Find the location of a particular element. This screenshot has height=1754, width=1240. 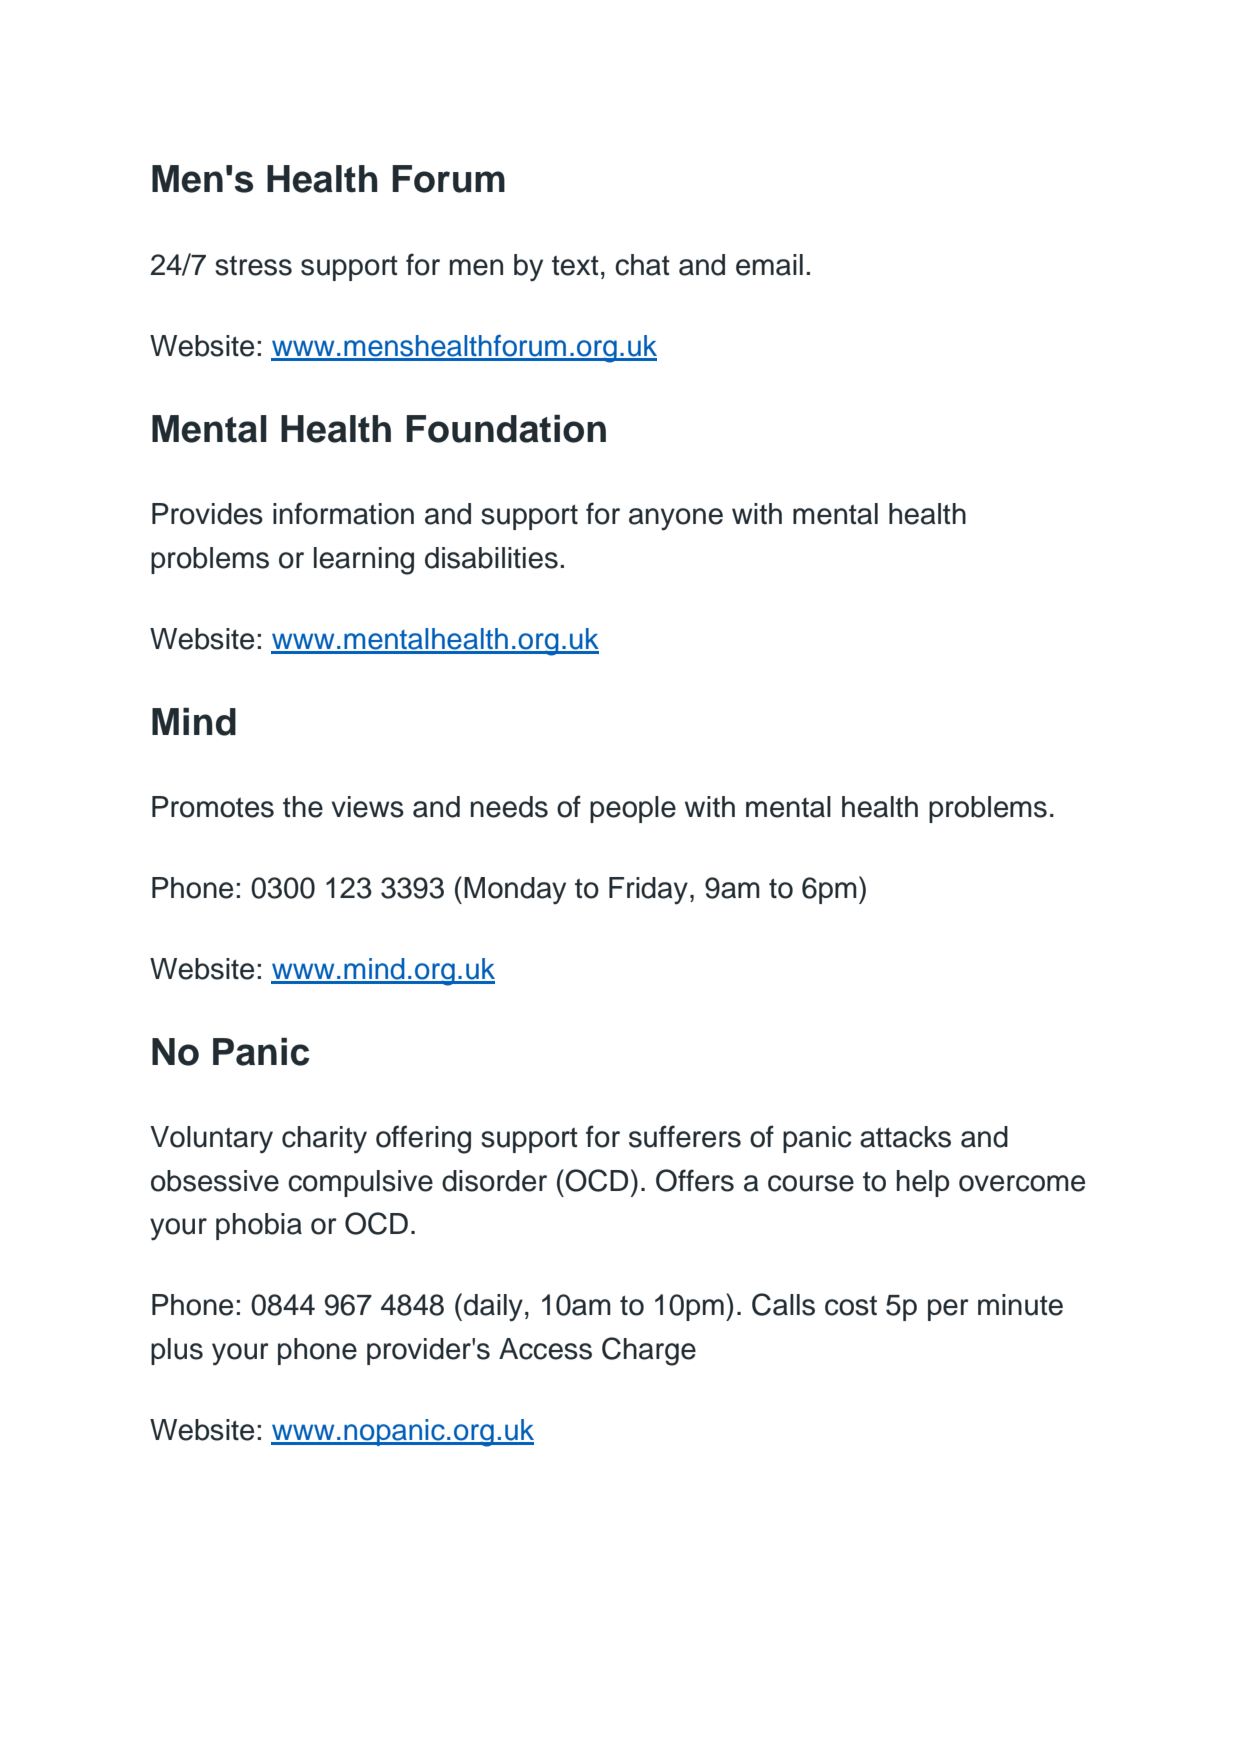

disabilities is located at coordinates (491, 558).
